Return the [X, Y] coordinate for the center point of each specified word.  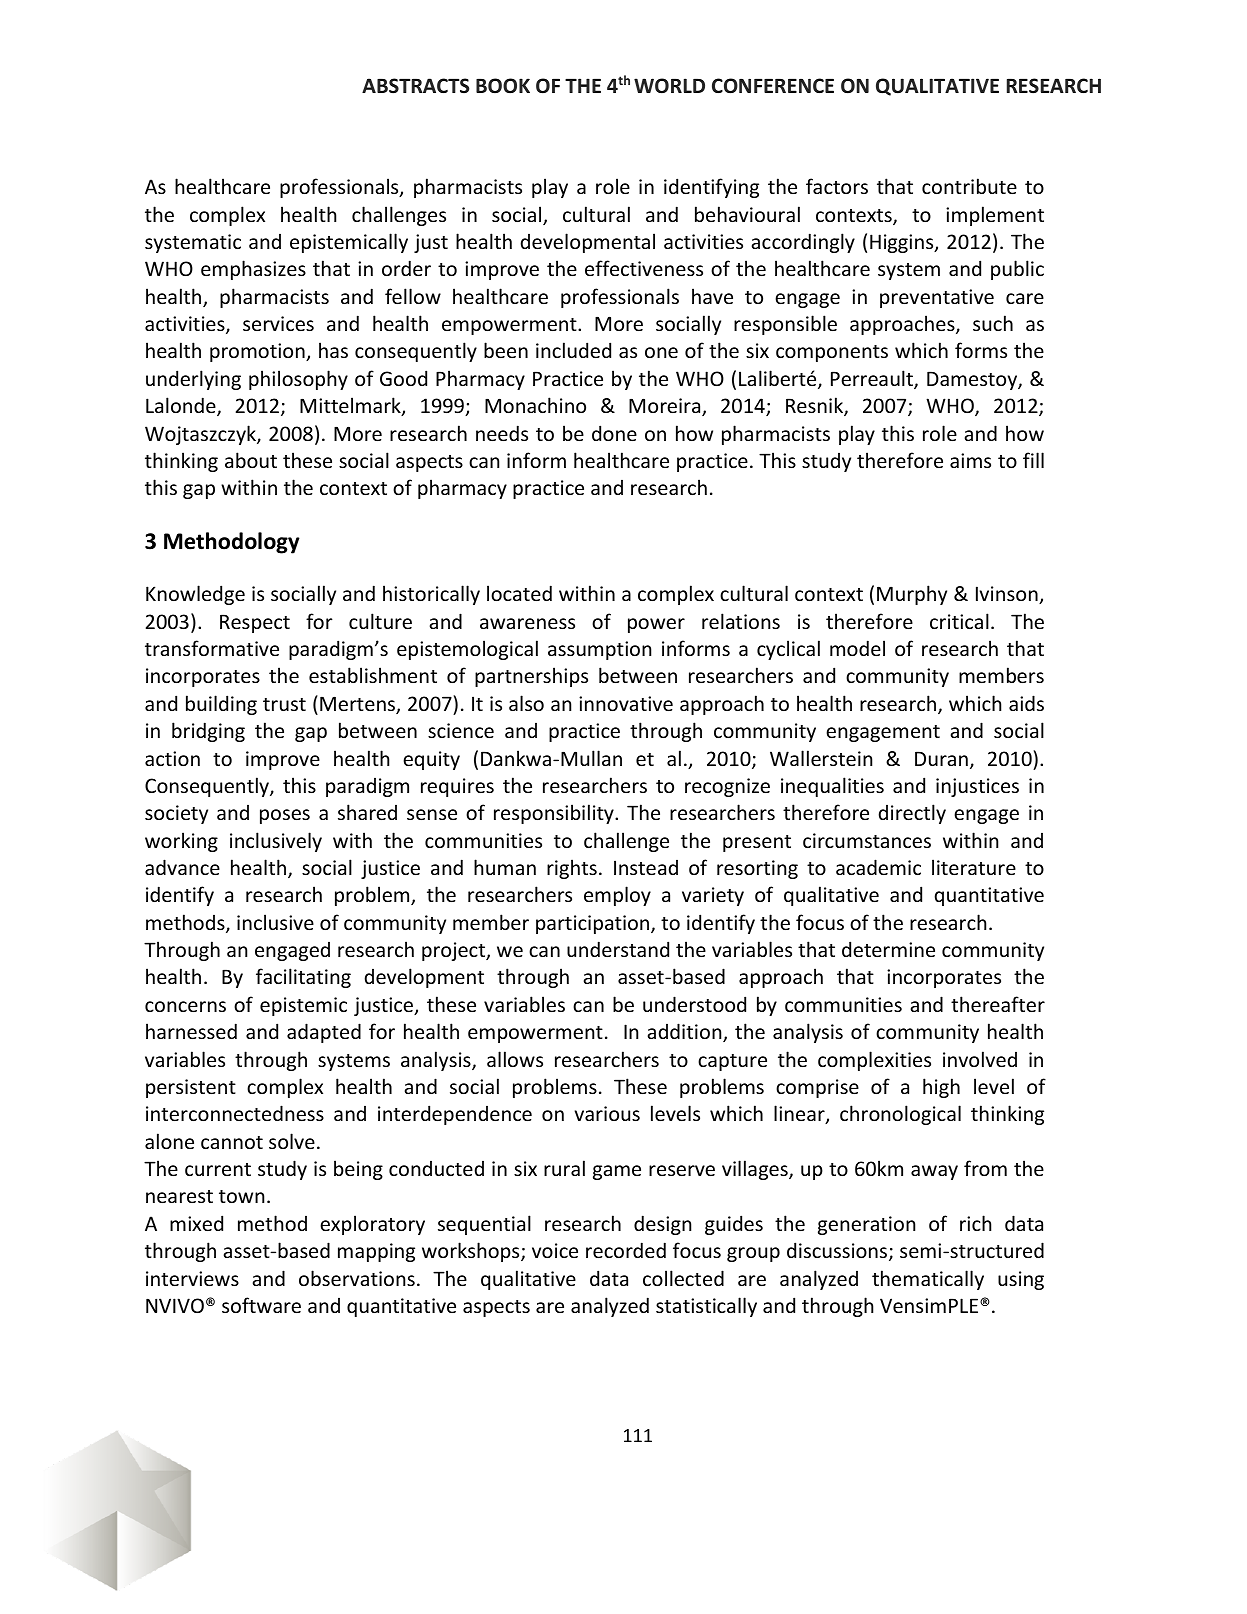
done [614, 433]
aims [970, 460]
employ [617, 896]
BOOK [503, 86]
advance [182, 867]
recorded [626, 1250]
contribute [969, 186]
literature [974, 867]
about [251, 460]
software [261, 1305]
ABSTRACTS [415, 86]
